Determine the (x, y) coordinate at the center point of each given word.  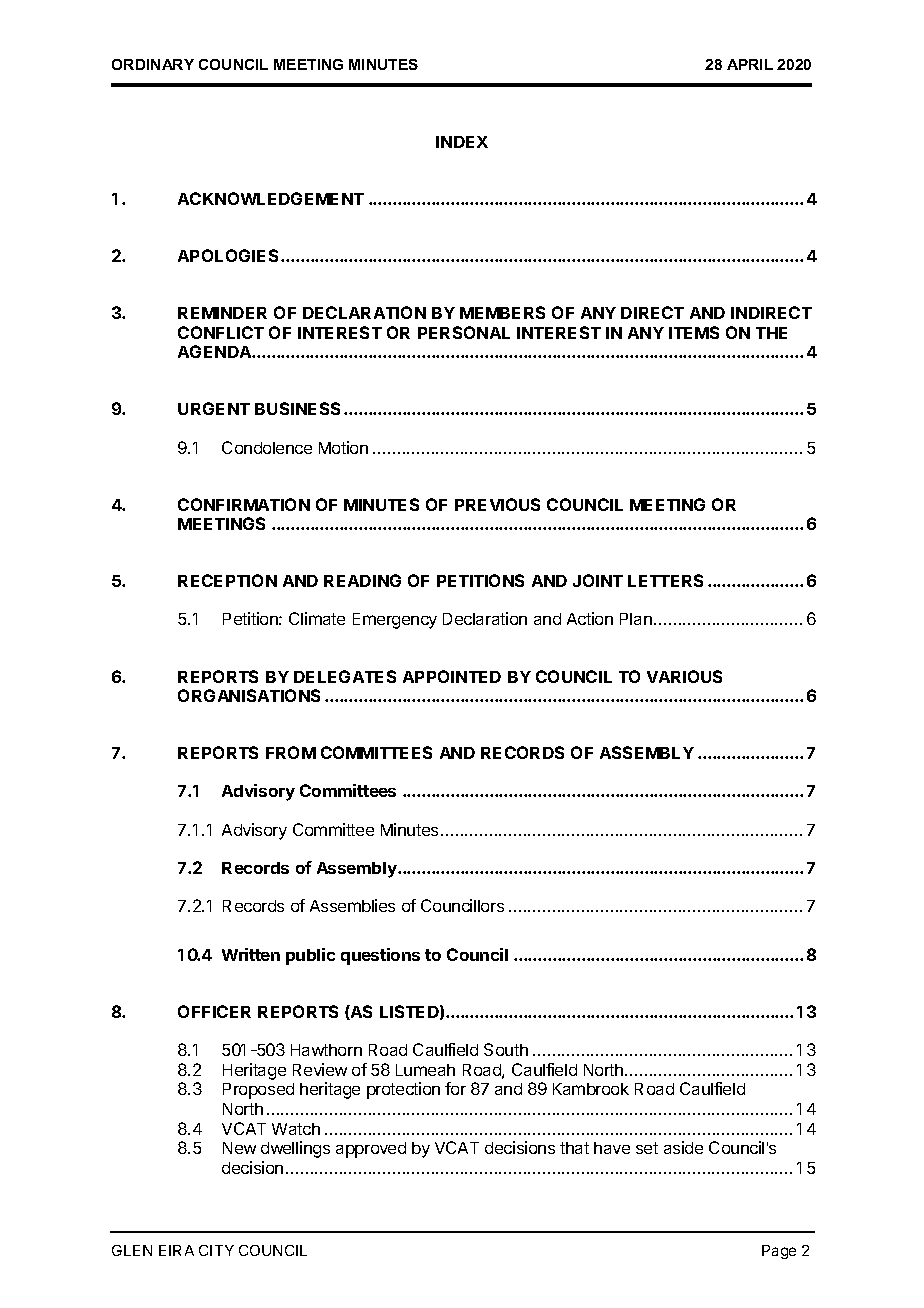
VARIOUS (684, 676)
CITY (216, 1250)
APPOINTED (452, 676)
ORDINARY (153, 64)
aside (683, 1147)
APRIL (750, 64)
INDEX (462, 142)
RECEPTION (227, 580)
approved (371, 1150)
